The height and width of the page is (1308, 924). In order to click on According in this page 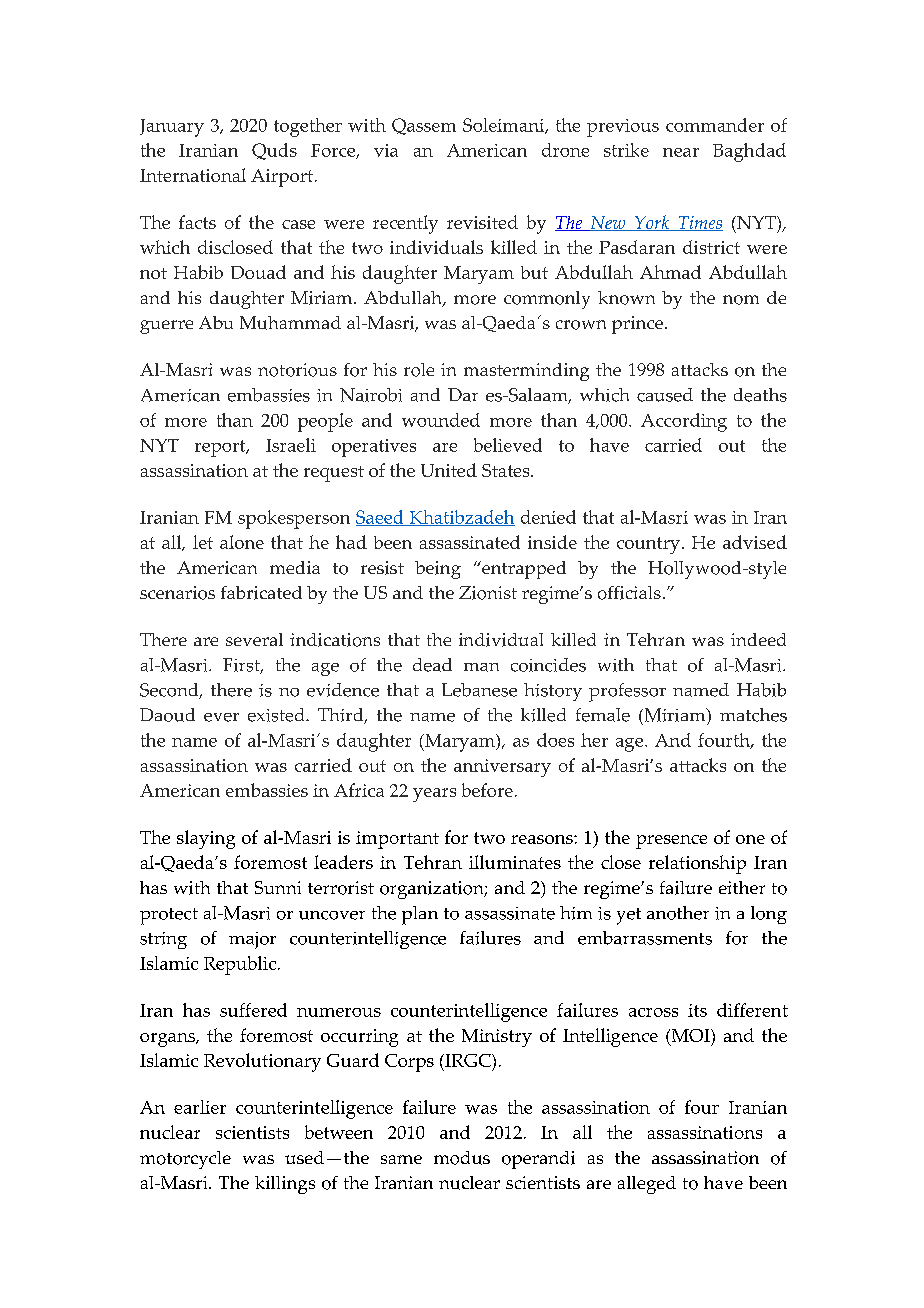, I will do `click(684, 422)`.
